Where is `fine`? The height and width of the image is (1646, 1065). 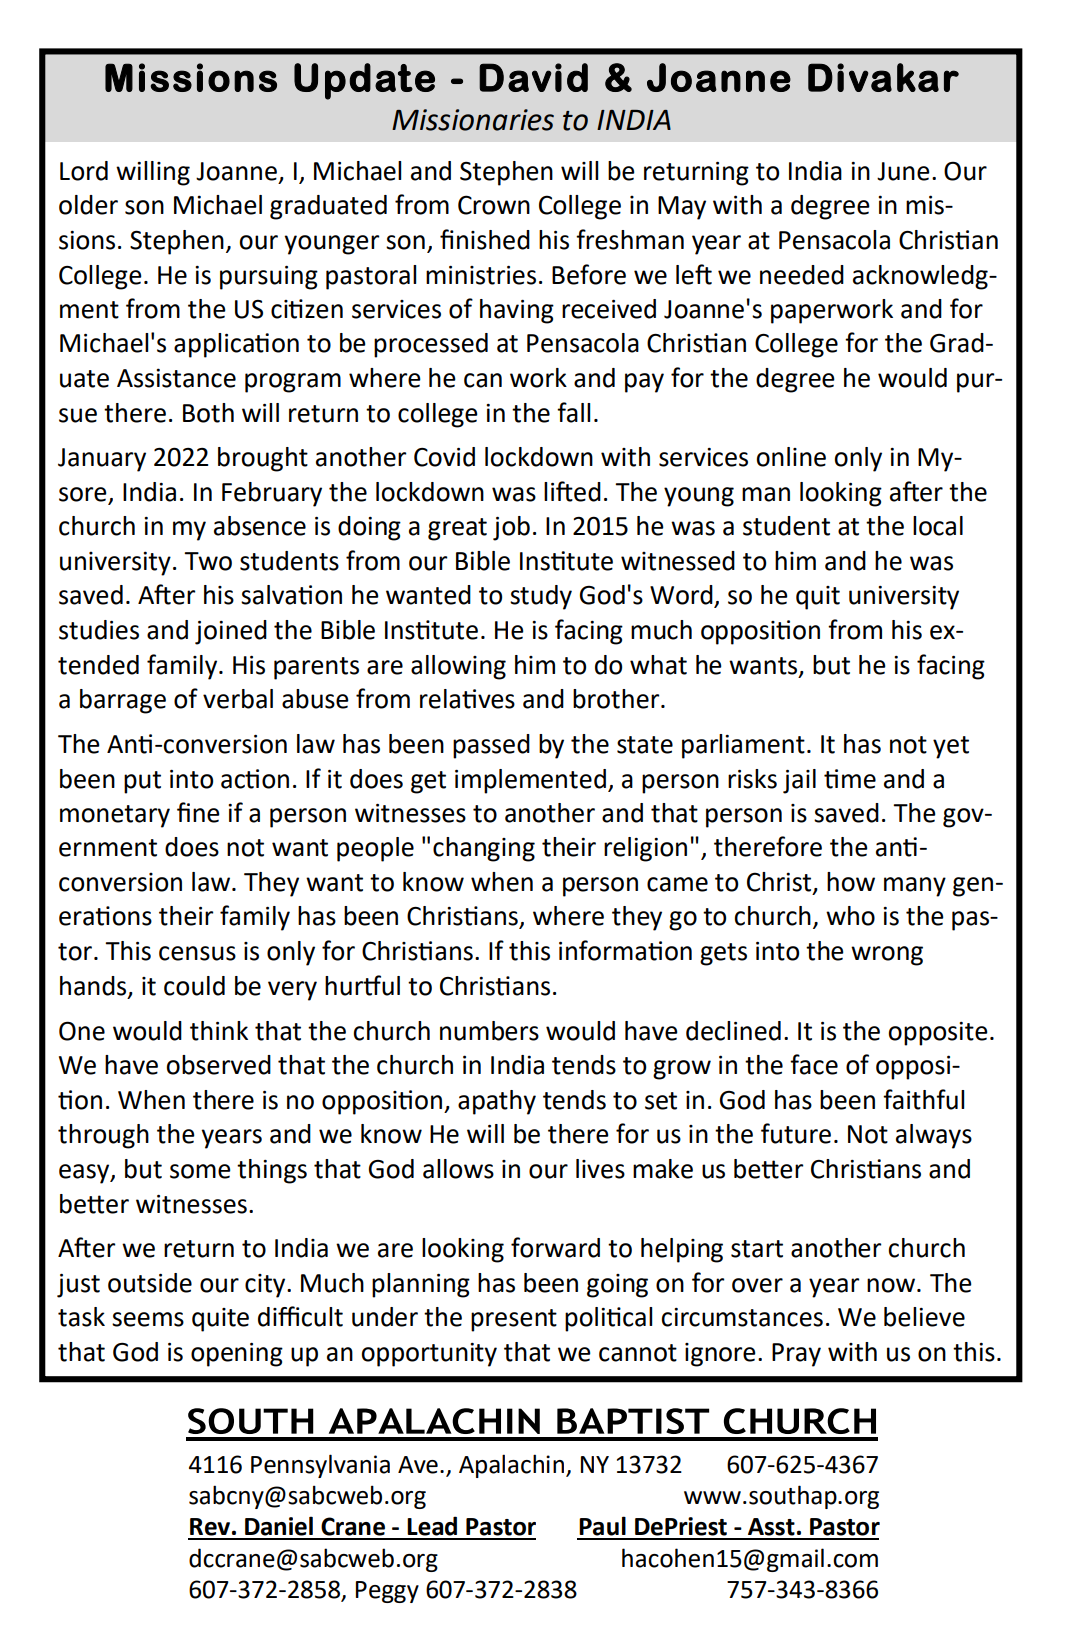 fine is located at coordinates (198, 812).
